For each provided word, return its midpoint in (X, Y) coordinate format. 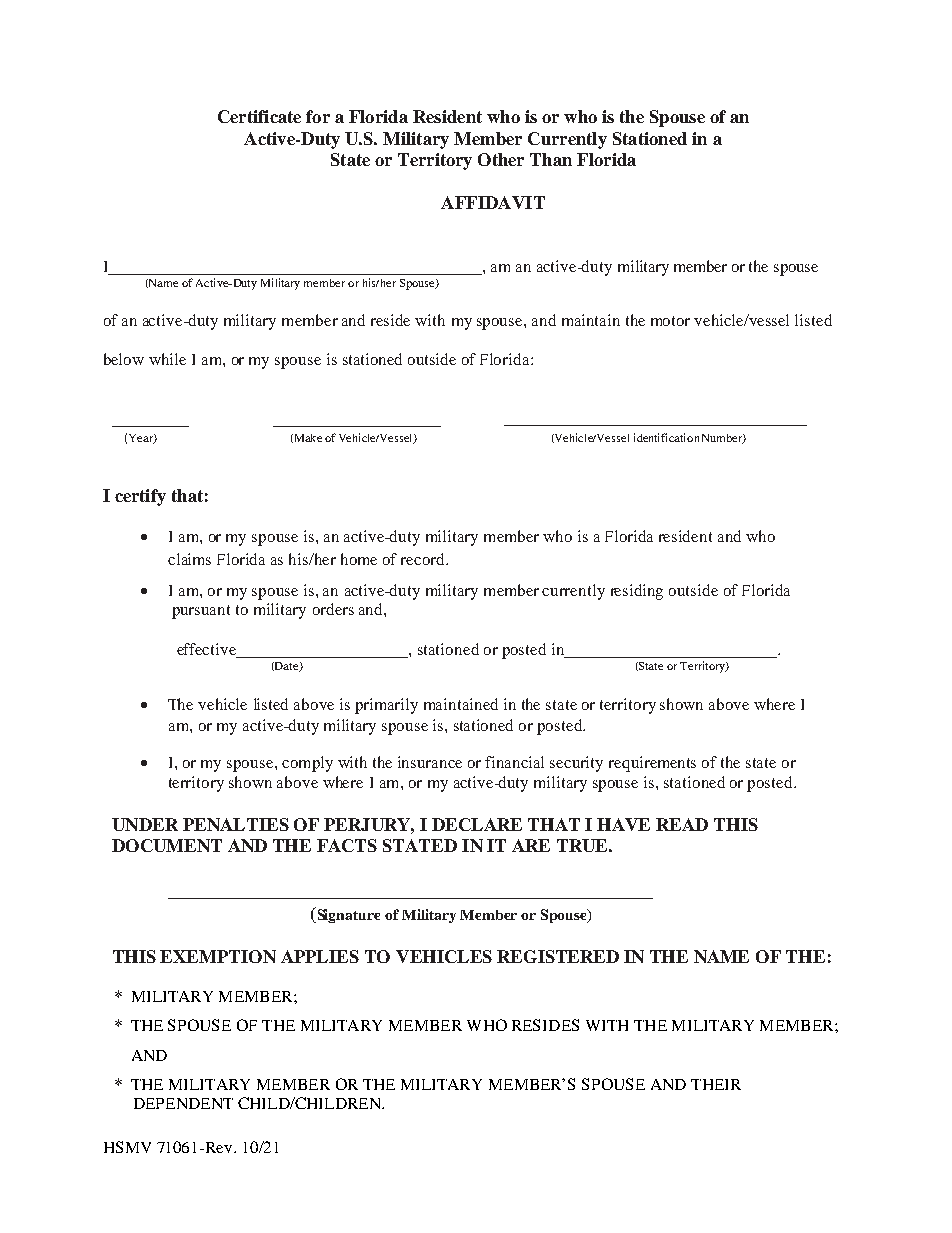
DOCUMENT (167, 845)
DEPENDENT (183, 1103)
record (424, 559)
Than (551, 159)
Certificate (259, 116)
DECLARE (477, 824)
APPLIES (320, 956)
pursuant (201, 612)
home (359, 559)
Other (501, 159)
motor (670, 321)
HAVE (623, 824)
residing (637, 592)
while (167, 359)
